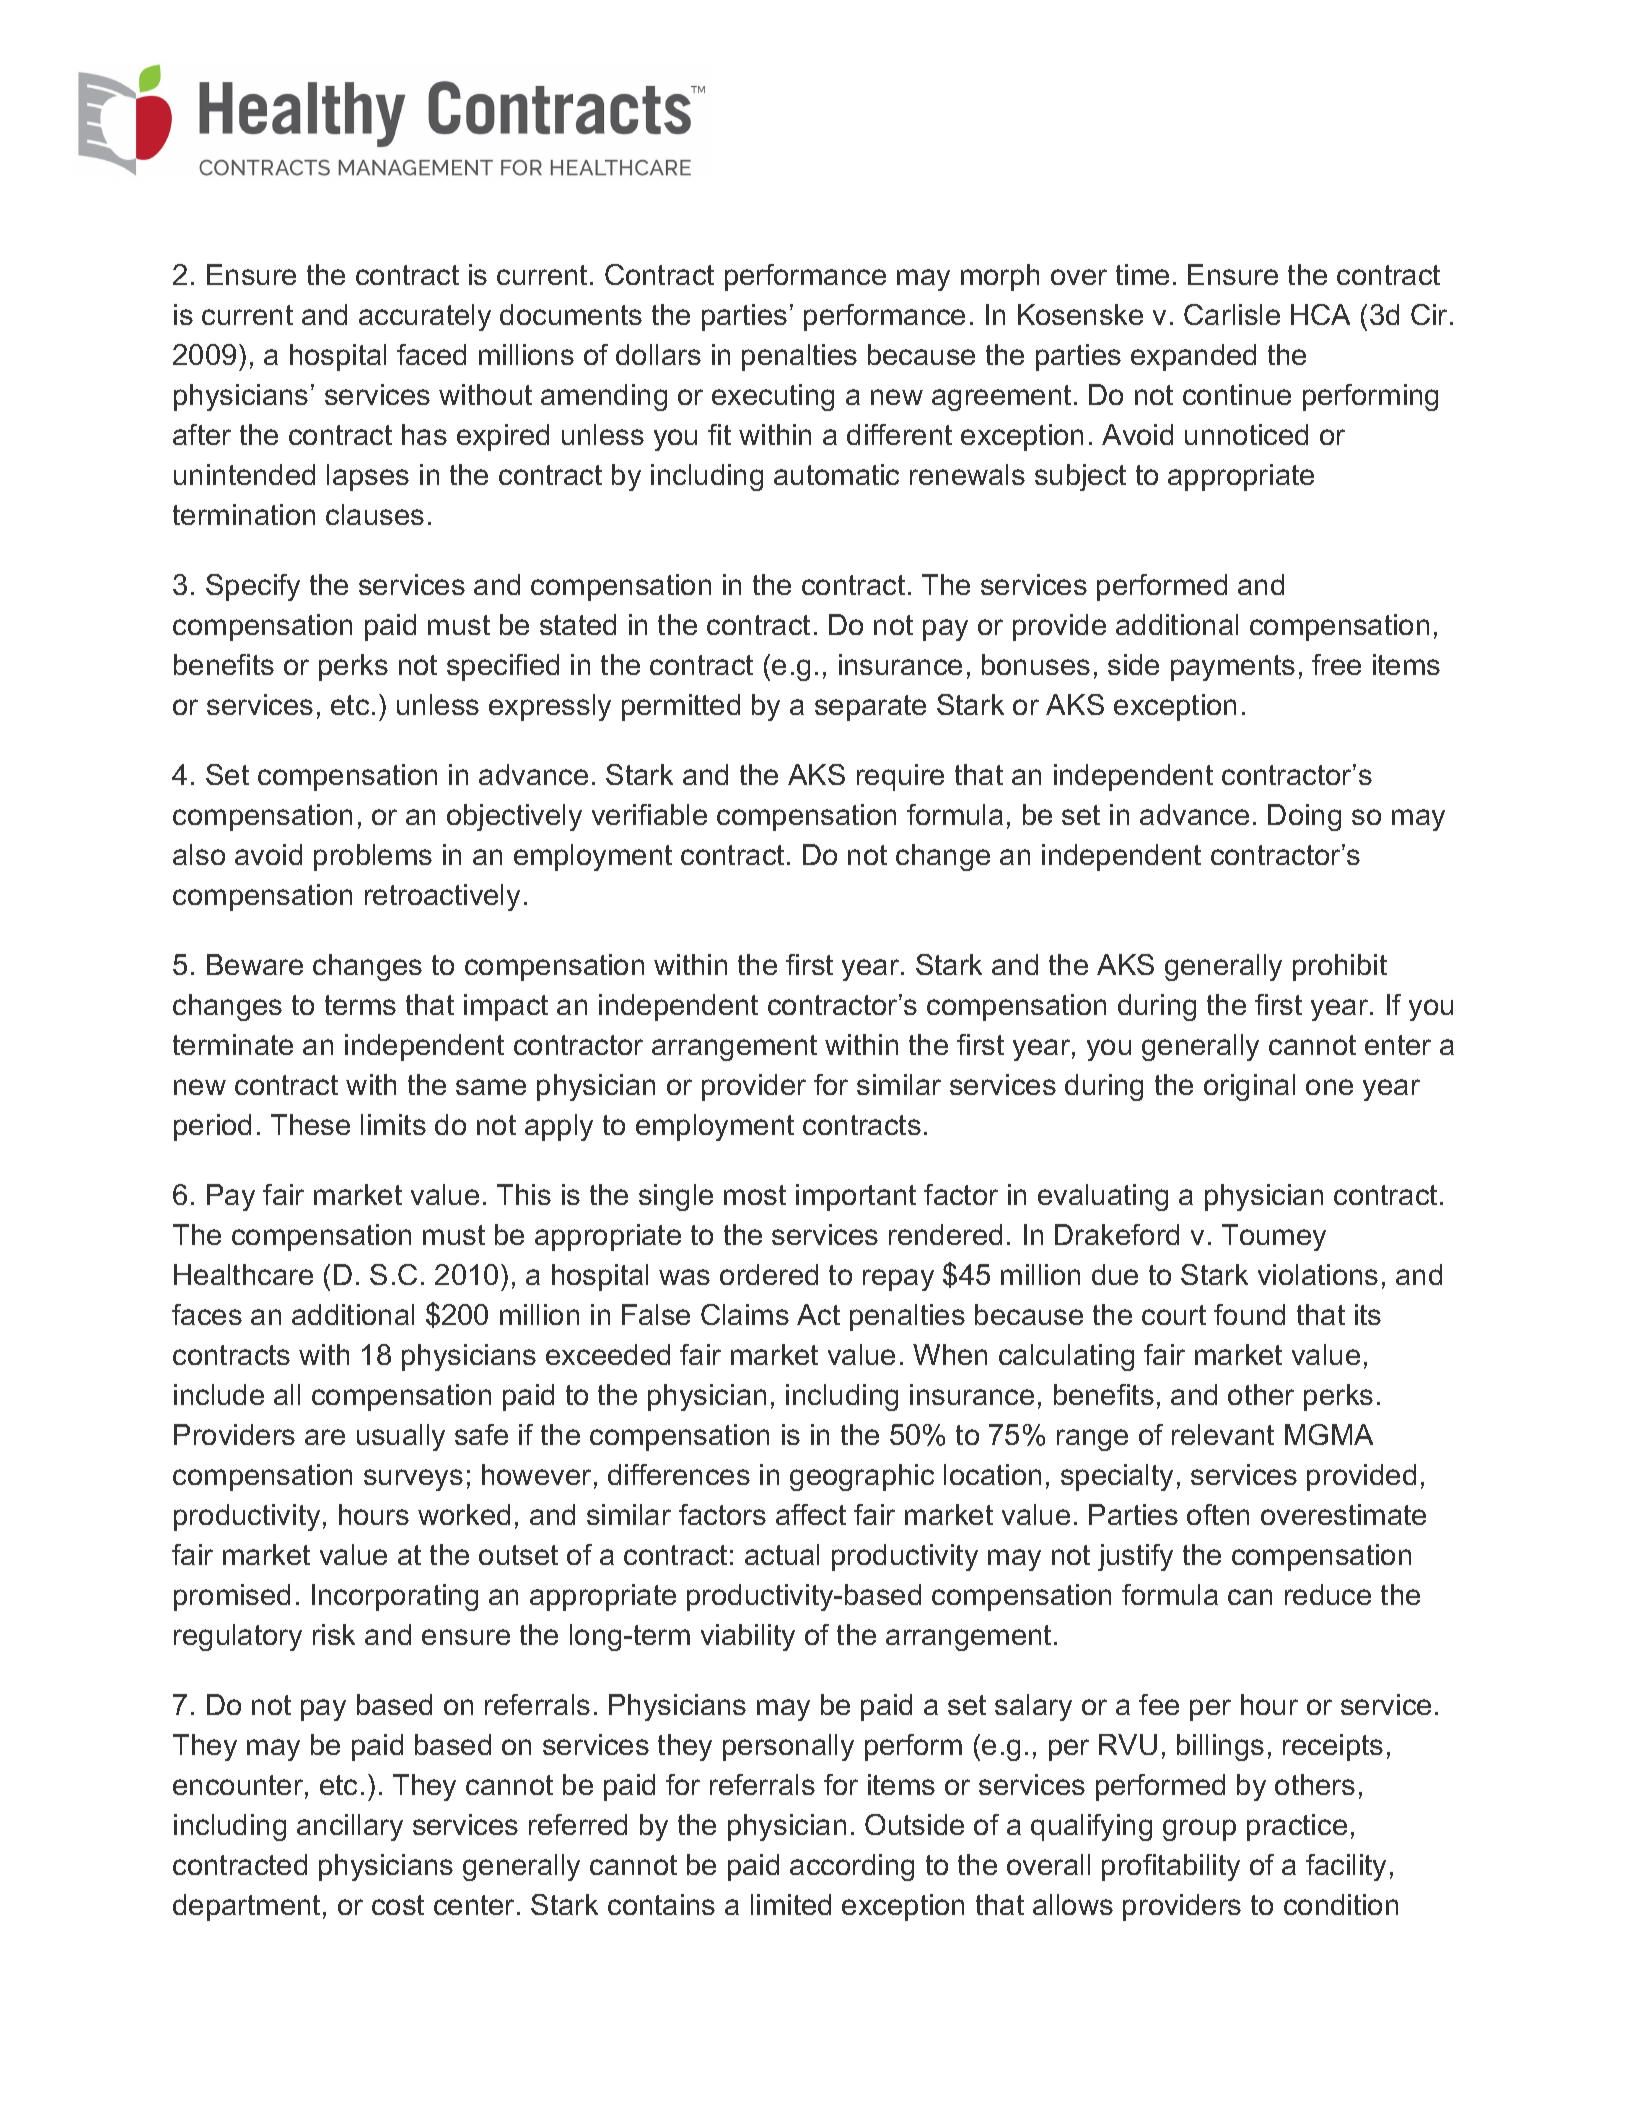  I want to click on practice, so click(1297, 1827).
